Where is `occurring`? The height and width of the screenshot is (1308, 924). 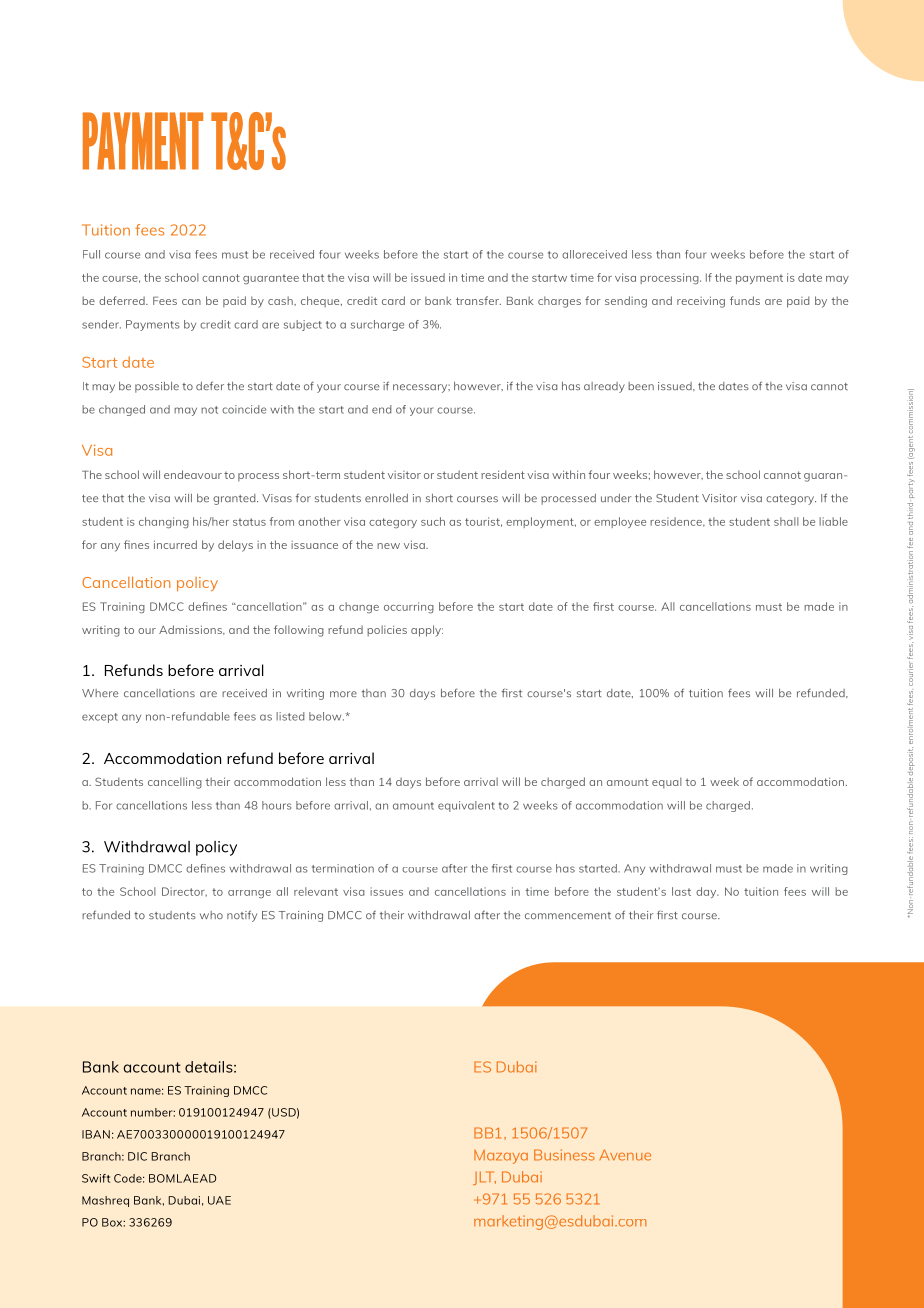
occurring is located at coordinates (409, 607).
